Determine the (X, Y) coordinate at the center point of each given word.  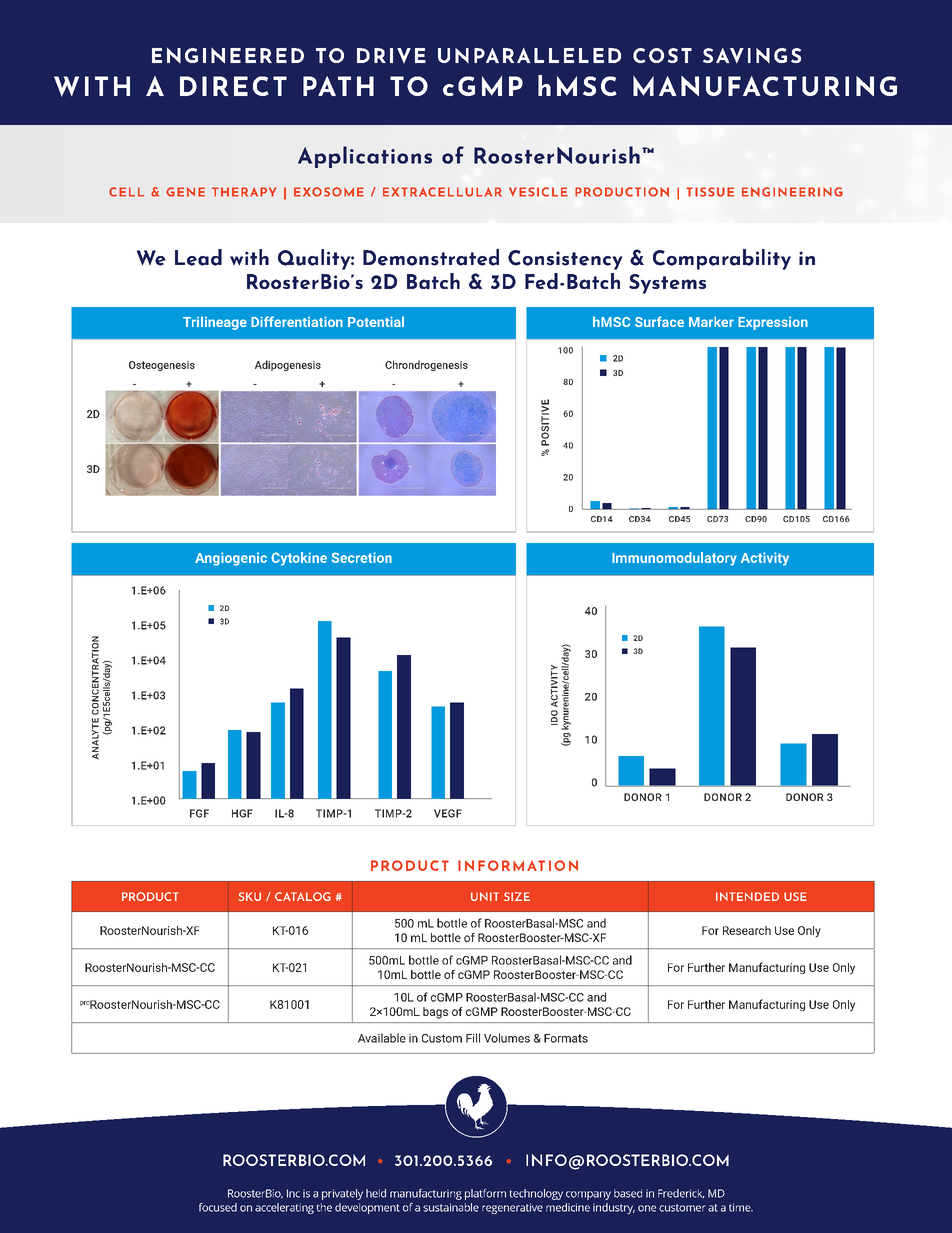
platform (485, 1194)
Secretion (362, 557)
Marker (711, 321)
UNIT (485, 896)
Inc (293, 1193)
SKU (249, 896)
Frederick (681, 1194)
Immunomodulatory (674, 559)
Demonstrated (431, 257)
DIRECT (233, 86)
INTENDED (747, 896)
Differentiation (297, 321)
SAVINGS (752, 56)
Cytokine (299, 559)
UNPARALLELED (529, 56)
